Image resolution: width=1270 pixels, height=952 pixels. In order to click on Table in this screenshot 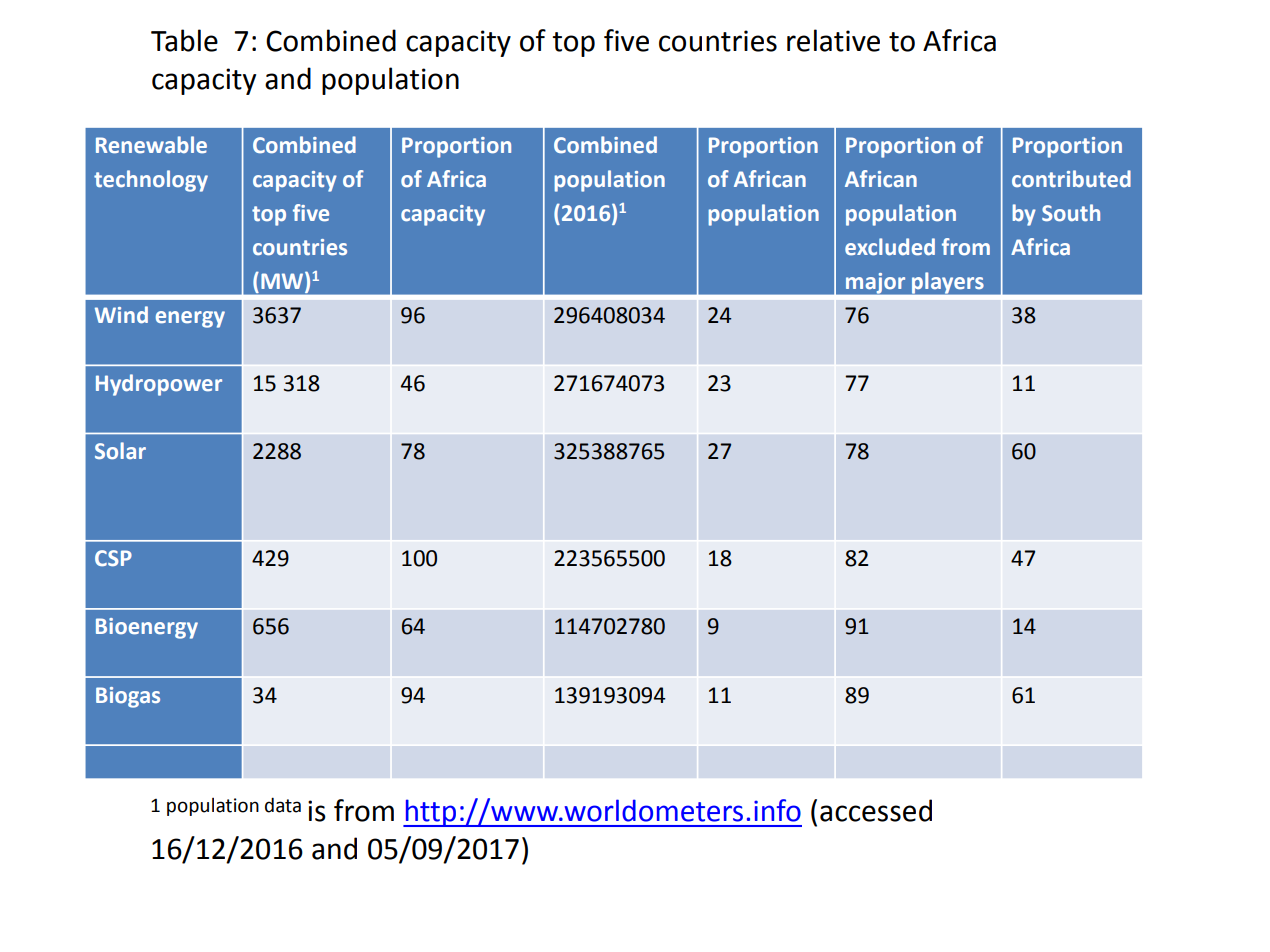, I will do `click(184, 40)`.
